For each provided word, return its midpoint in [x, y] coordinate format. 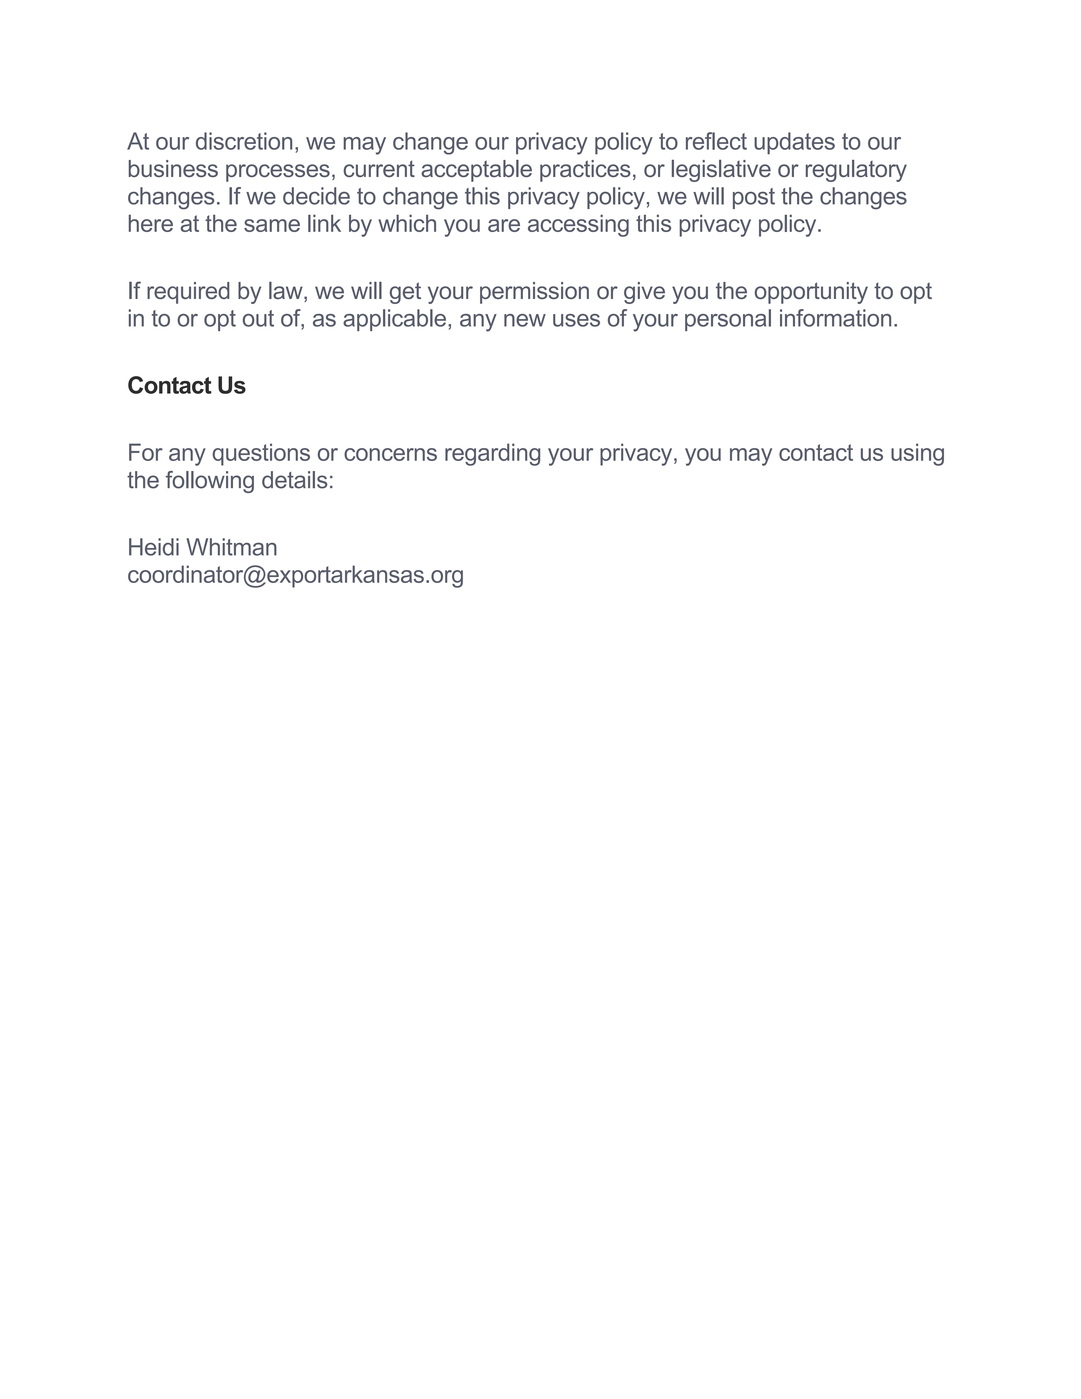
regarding [492, 454]
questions [261, 454]
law [287, 292]
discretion [244, 141]
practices [585, 171]
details [295, 480]
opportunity [811, 293]
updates [794, 143]
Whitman [231, 547]
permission [534, 293]
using [917, 454]
